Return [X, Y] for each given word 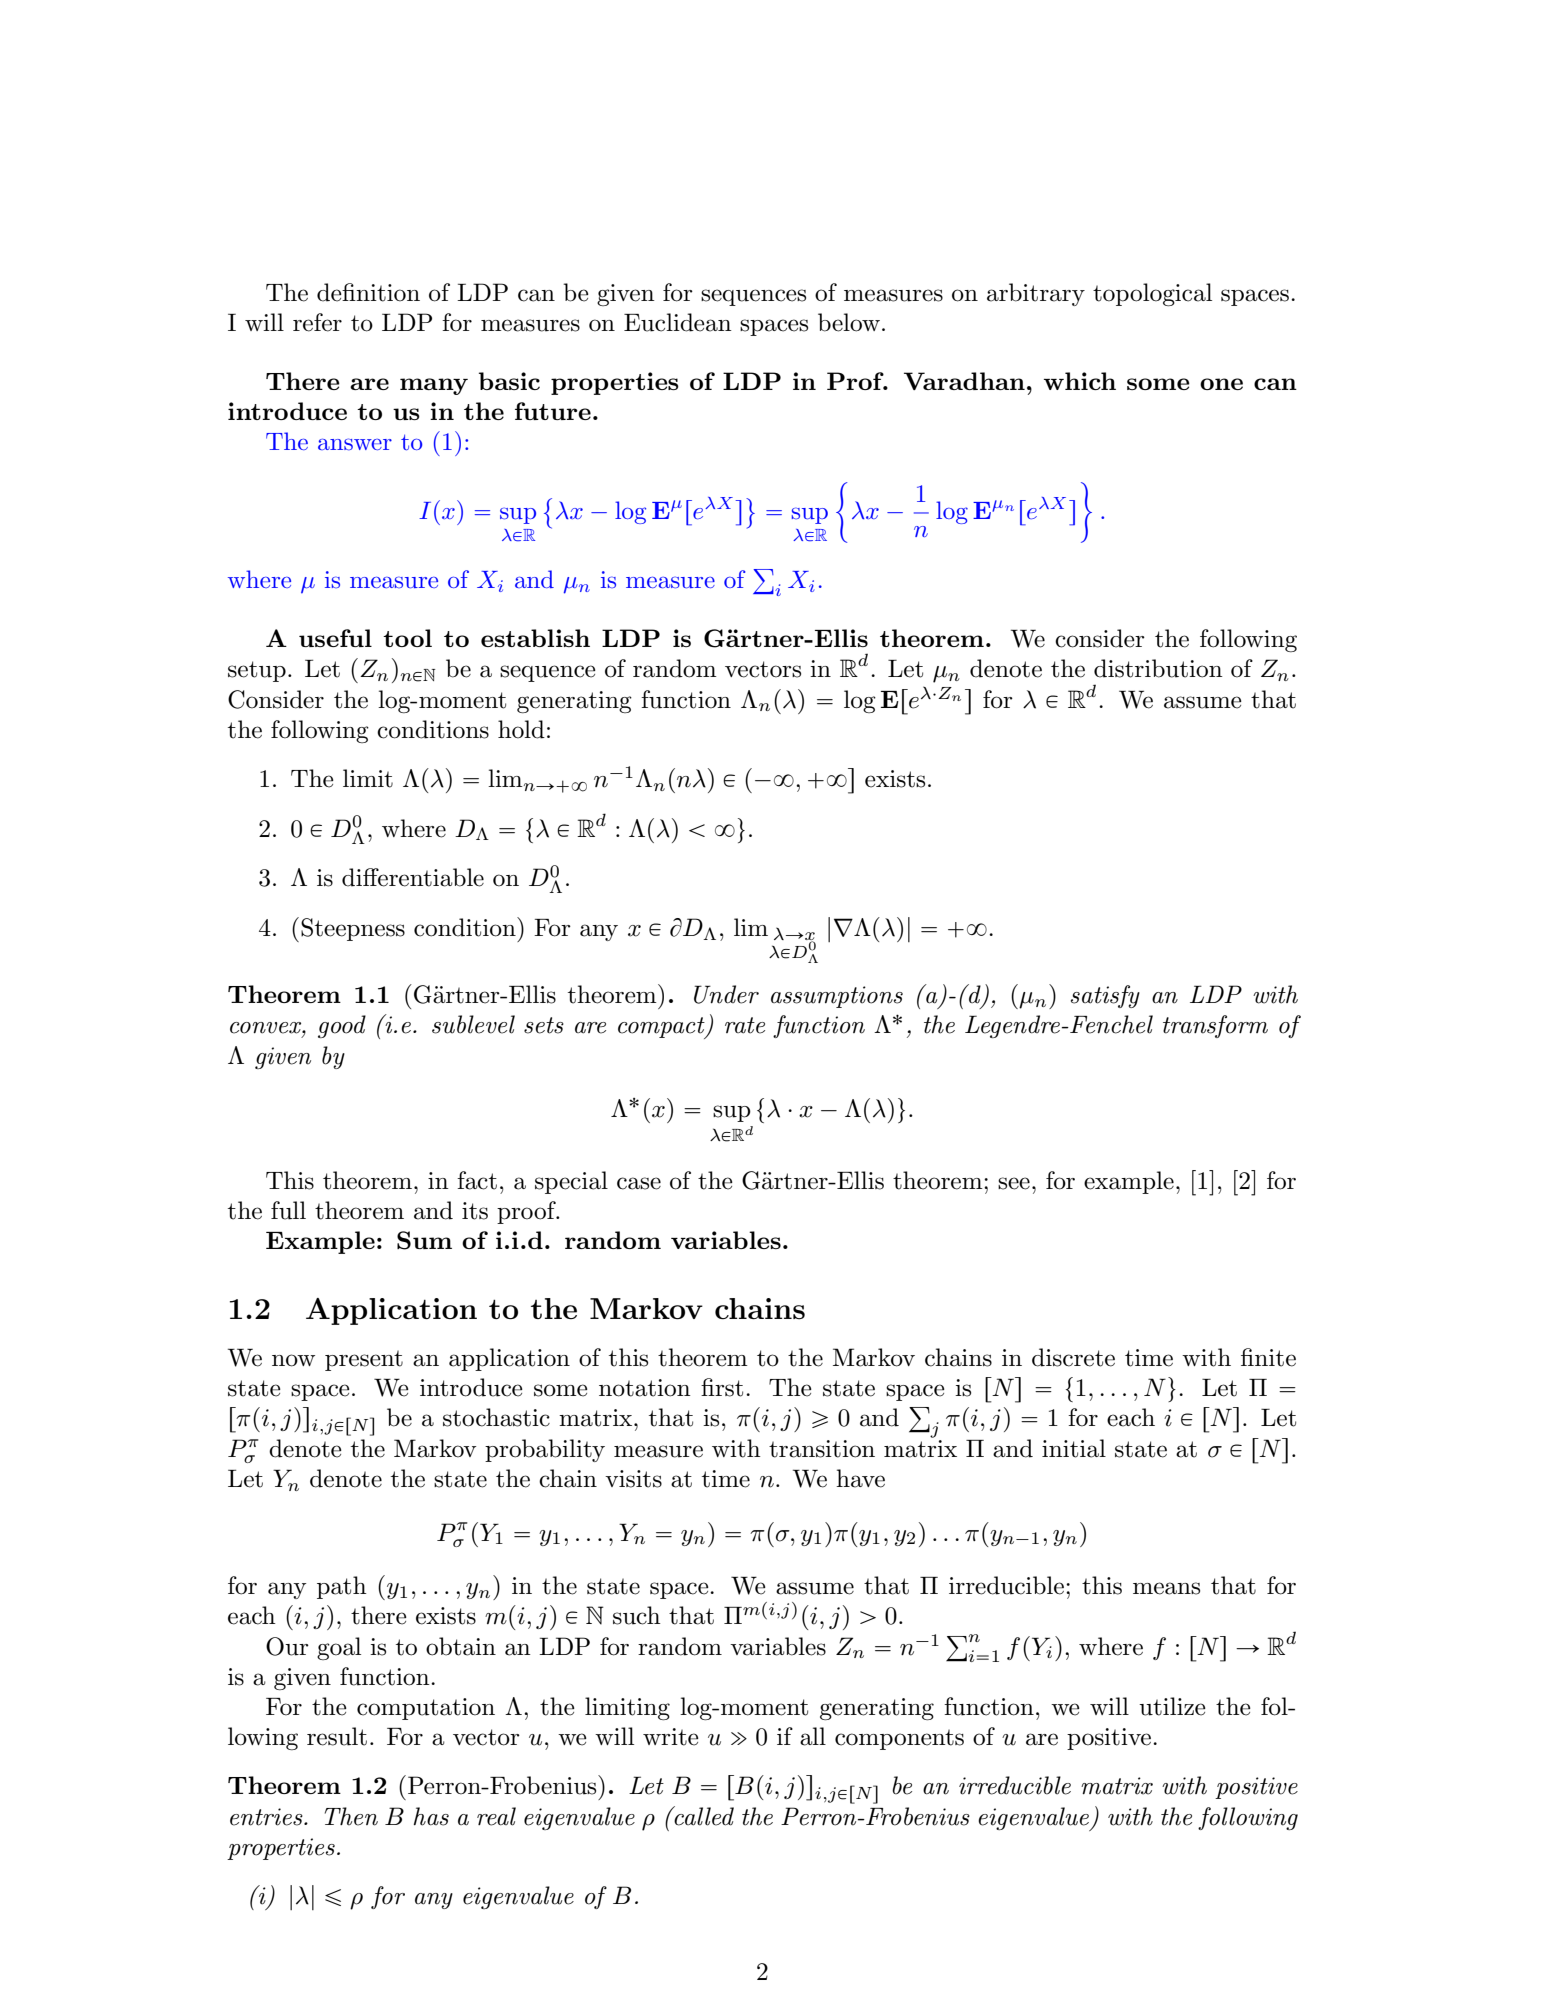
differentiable [413, 877]
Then [351, 1816]
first [722, 1387]
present [364, 1360]
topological [1152, 294]
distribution [1158, 668]
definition [368, 292]
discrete [1073, 1357]
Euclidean [678, 322]
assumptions [837, 997]
